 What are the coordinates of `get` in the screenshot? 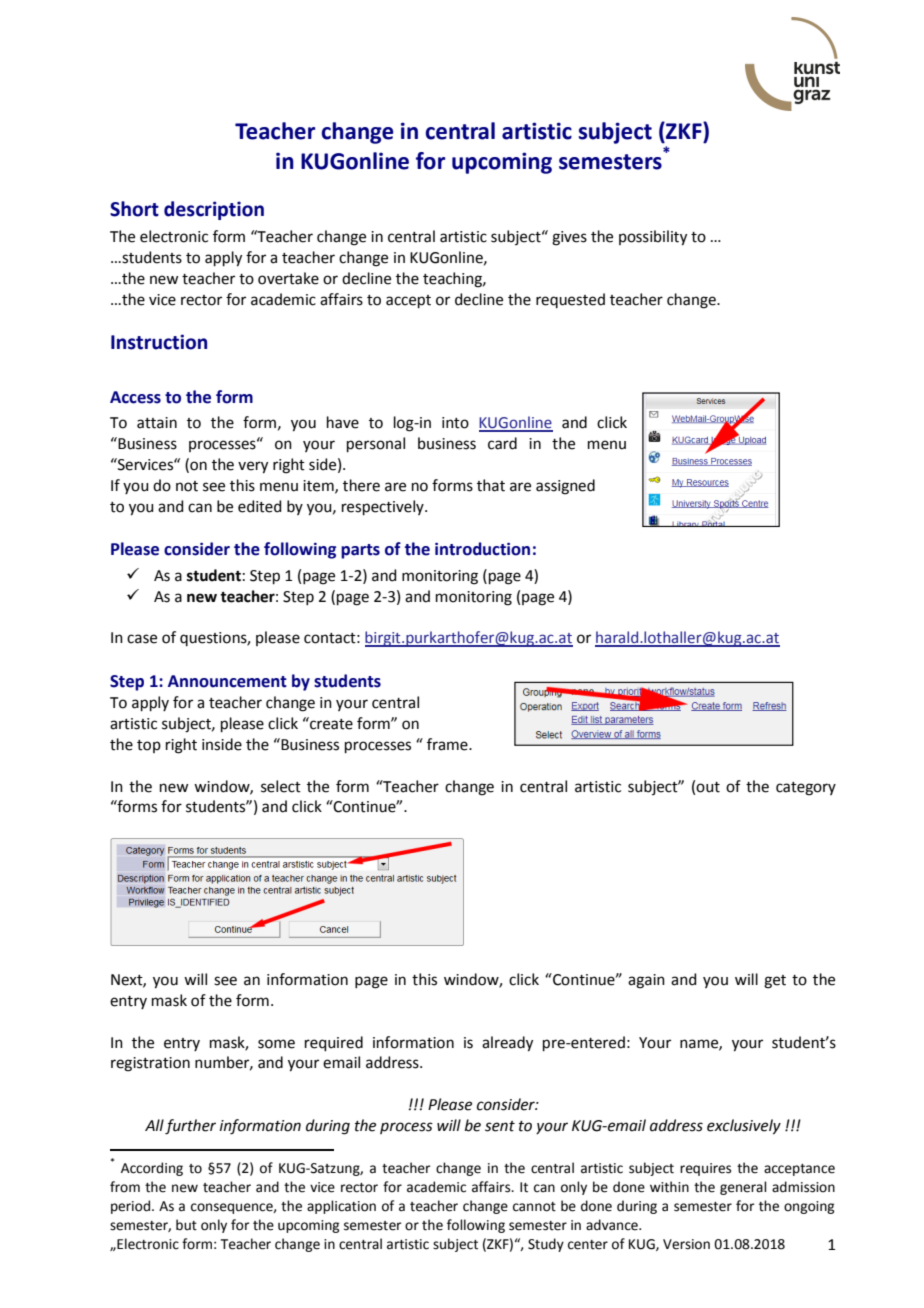 It's located at (775, 982).
